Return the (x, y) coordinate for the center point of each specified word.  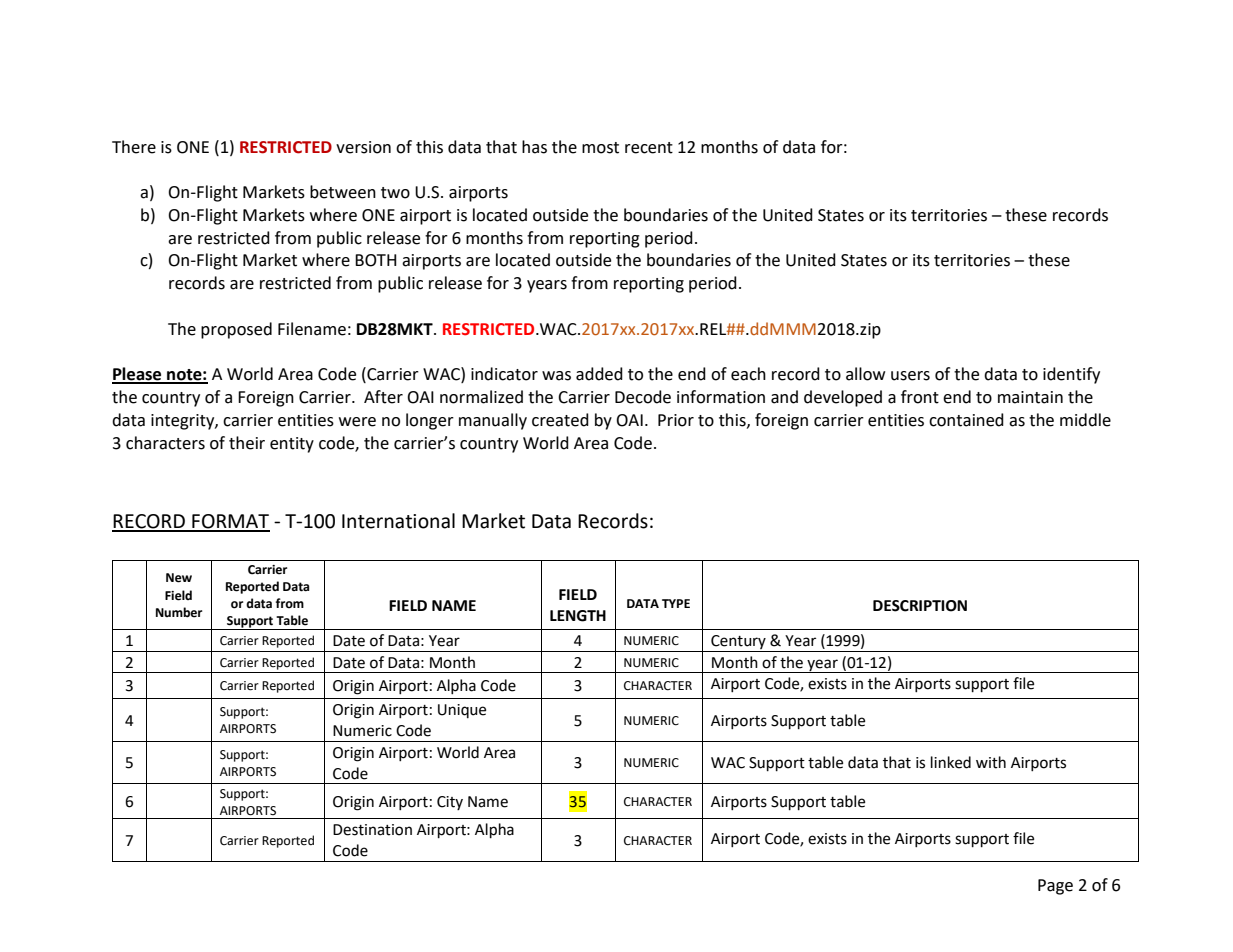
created (560, 420)
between (343, 192)
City (450, 803)
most (600, 148)
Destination (372, 830)
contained (966, 420)
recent (649, 148)
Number (179, 612)
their (247, 443)
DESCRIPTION (920, 606)
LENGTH (578, 616)
